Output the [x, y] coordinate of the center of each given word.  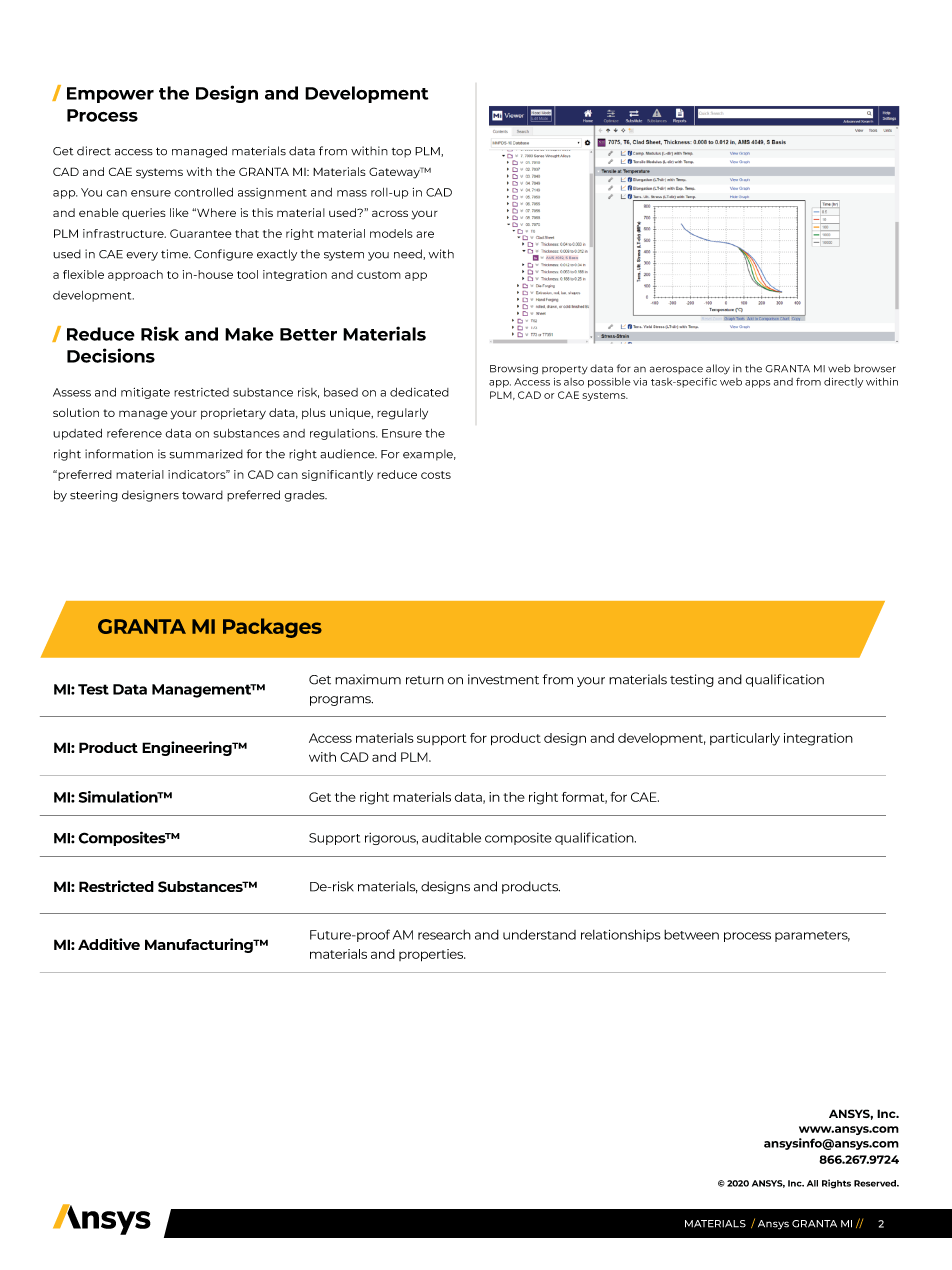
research [444, 935]
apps [757, 384]
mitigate [145, 393]
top [401, 153]
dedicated [419, 392]
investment [503, 679]
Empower [110, 95]
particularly [745, 739]
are [425, 234]
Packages [272, 628]
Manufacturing [200, 945]
